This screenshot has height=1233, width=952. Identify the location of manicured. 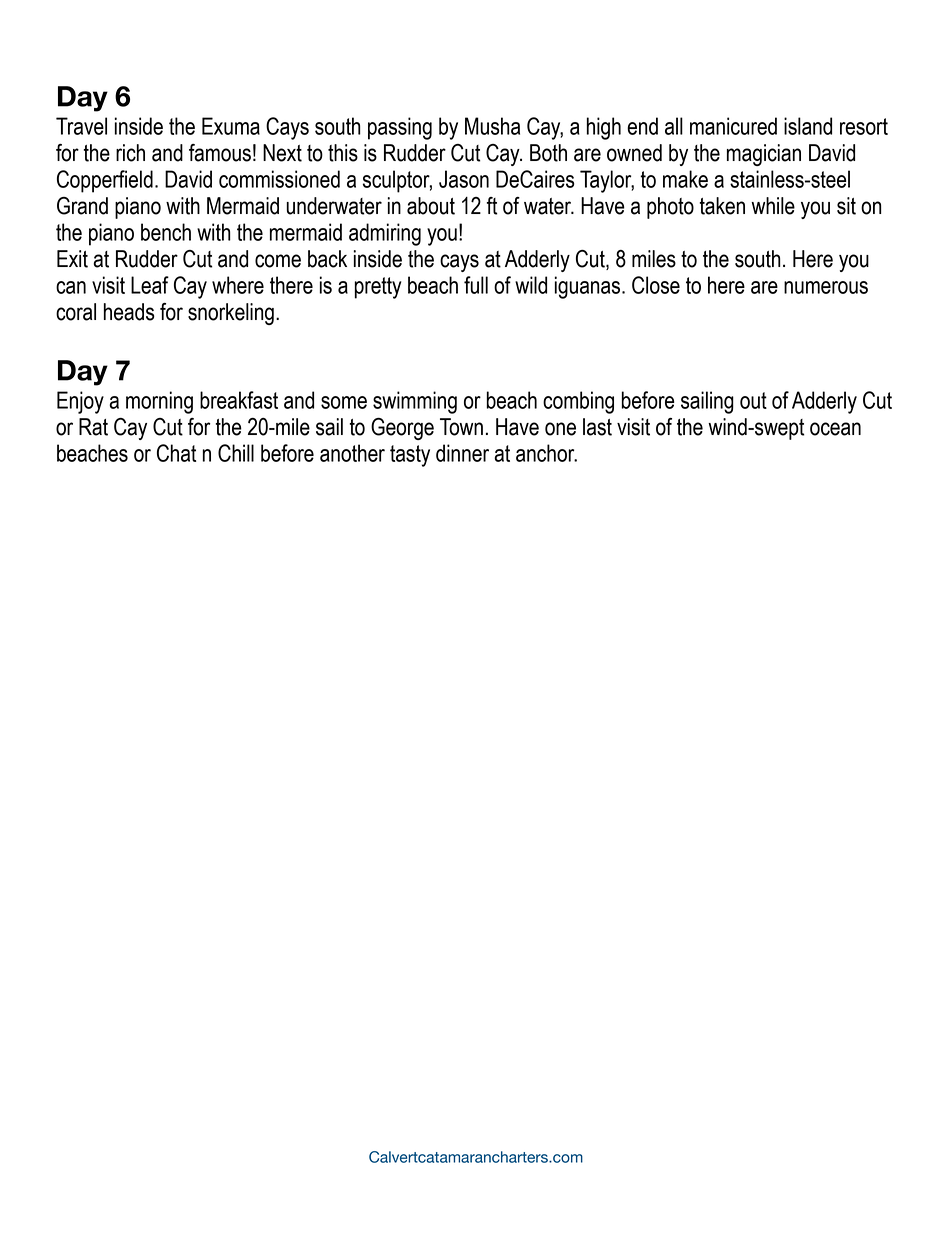
(733, 126).
